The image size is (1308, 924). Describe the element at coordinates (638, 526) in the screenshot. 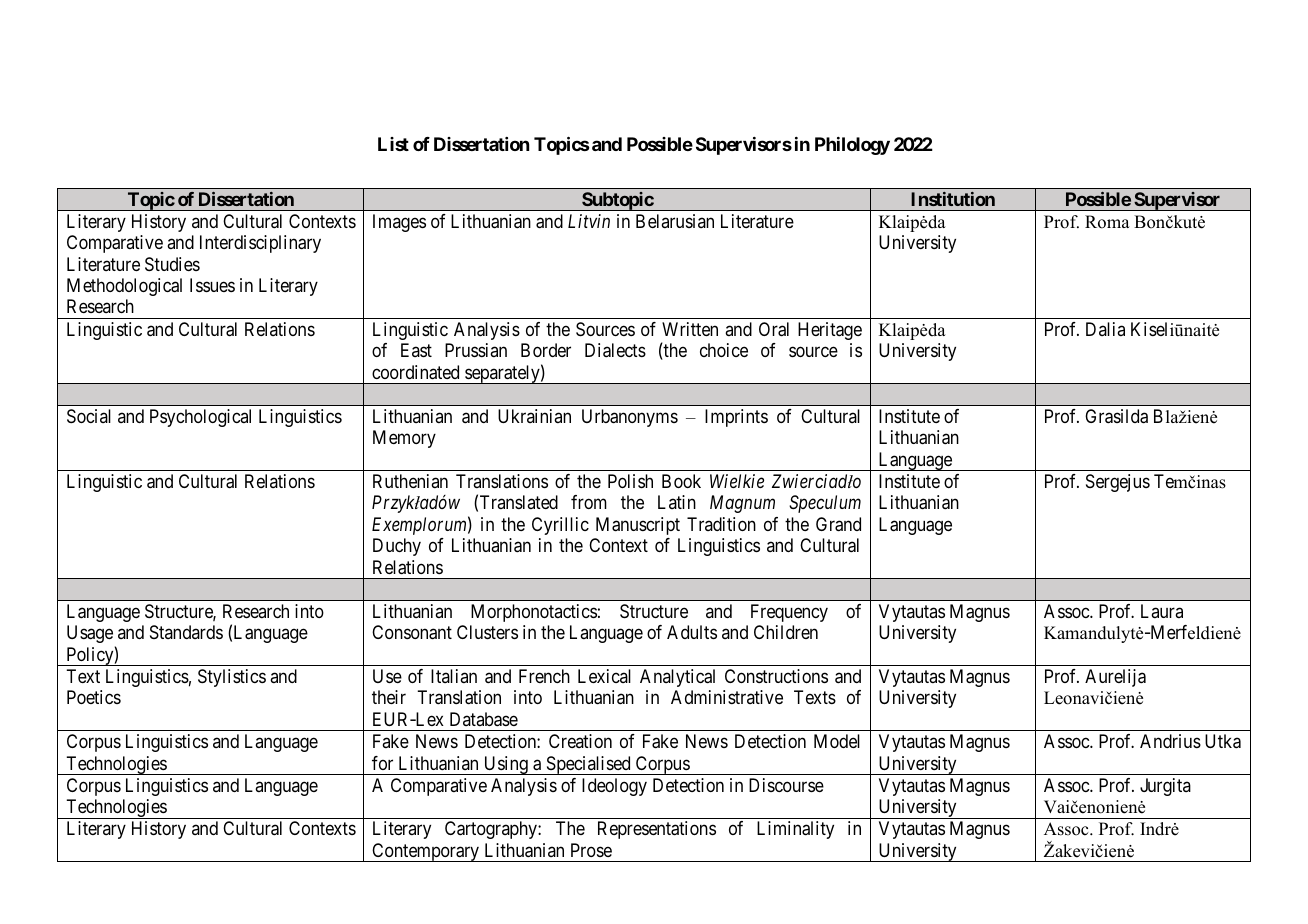

I see `Manuscript` at that location.
